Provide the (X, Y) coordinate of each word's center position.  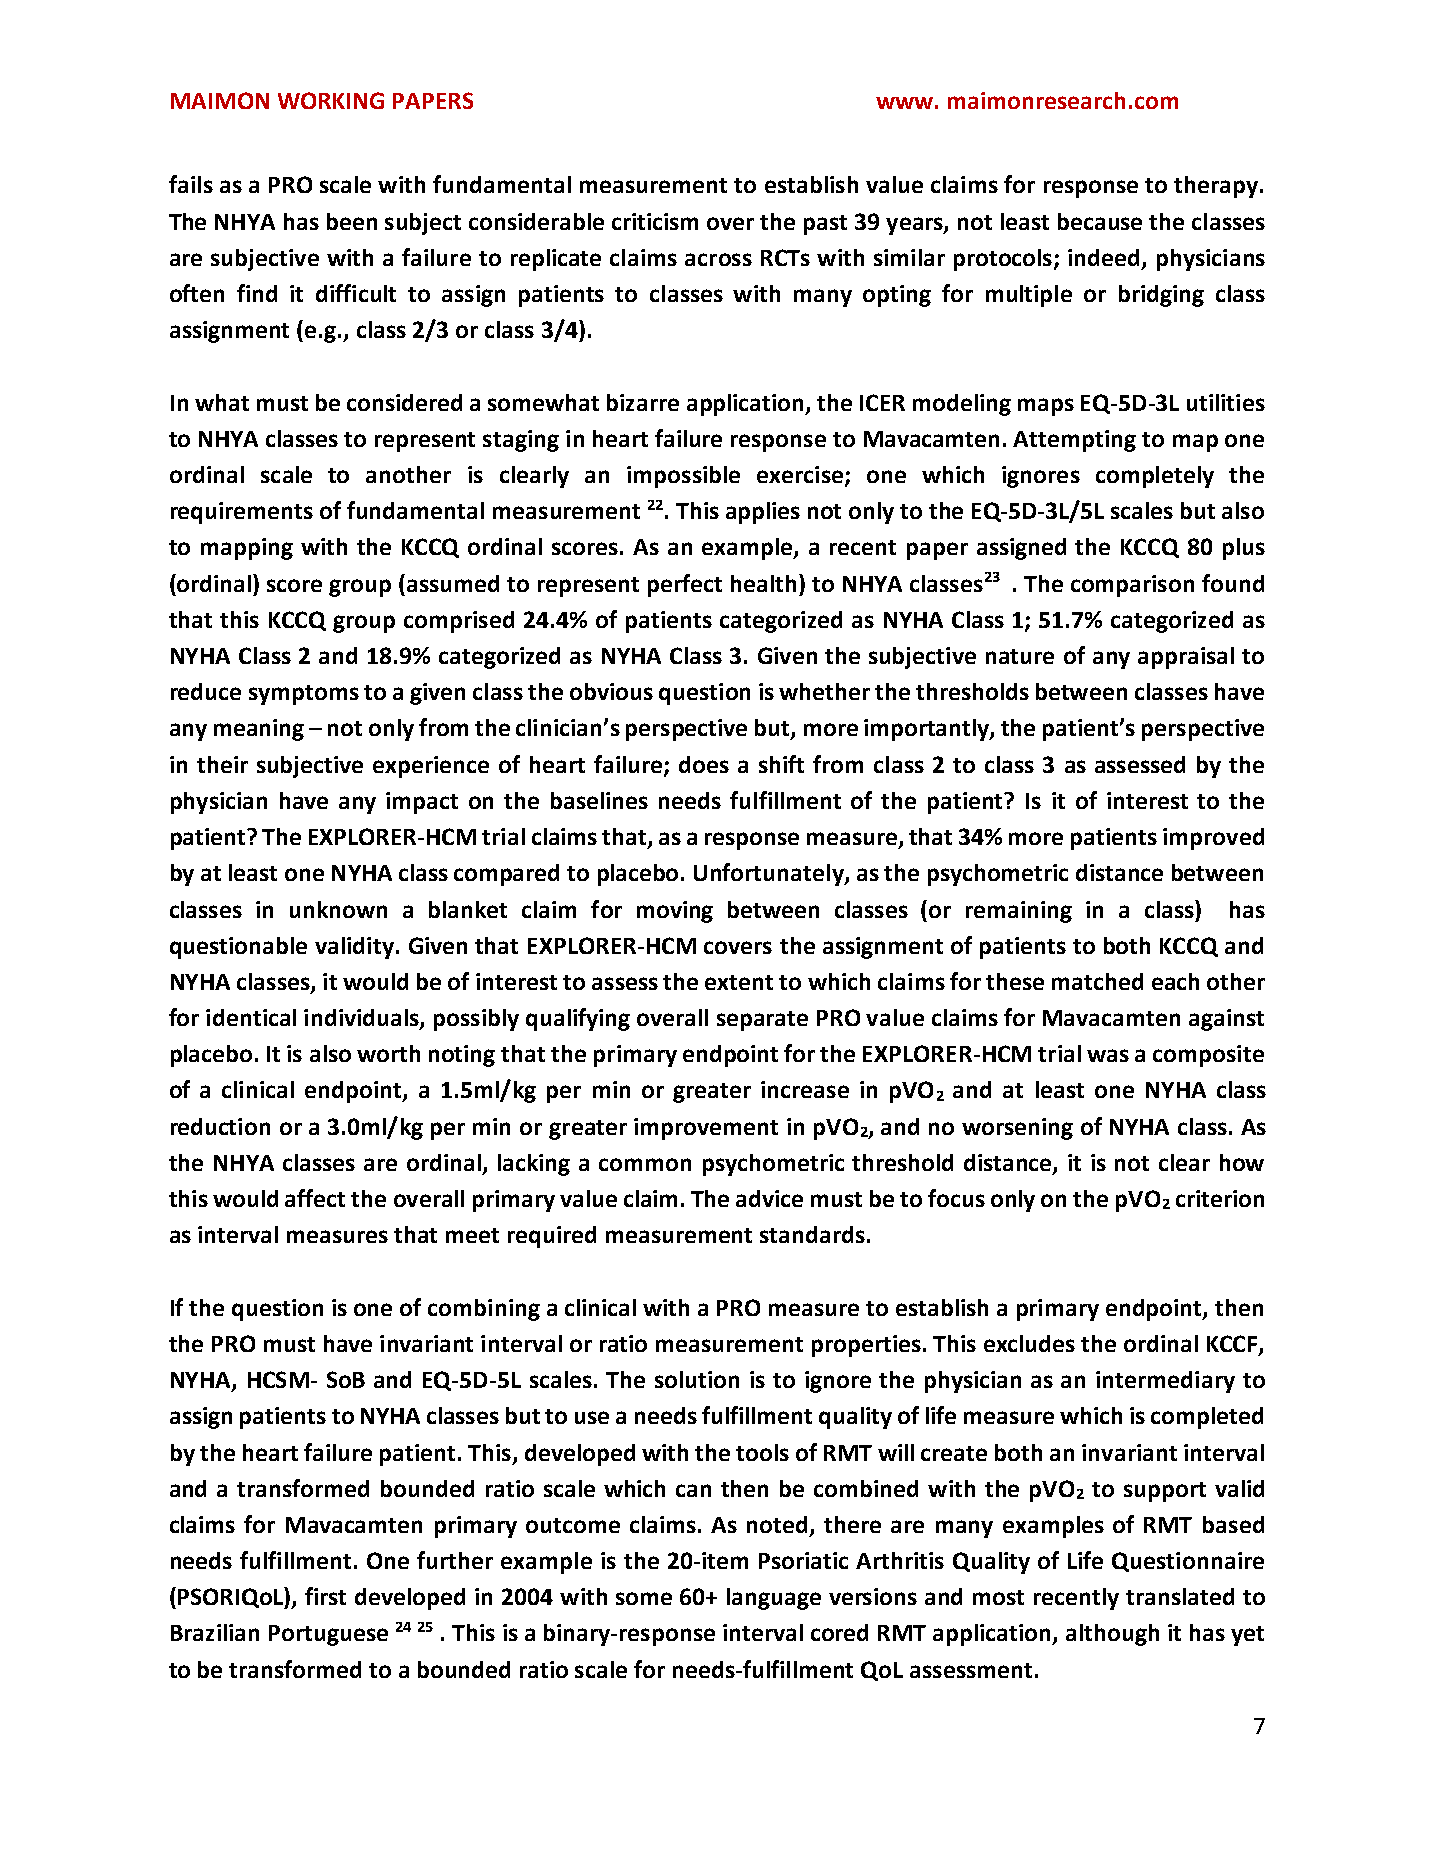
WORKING (331, 100)
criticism (655, 221)
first (325, 1596)
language (774, 1599)
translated (1180, 1596)
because (1100, 221)
